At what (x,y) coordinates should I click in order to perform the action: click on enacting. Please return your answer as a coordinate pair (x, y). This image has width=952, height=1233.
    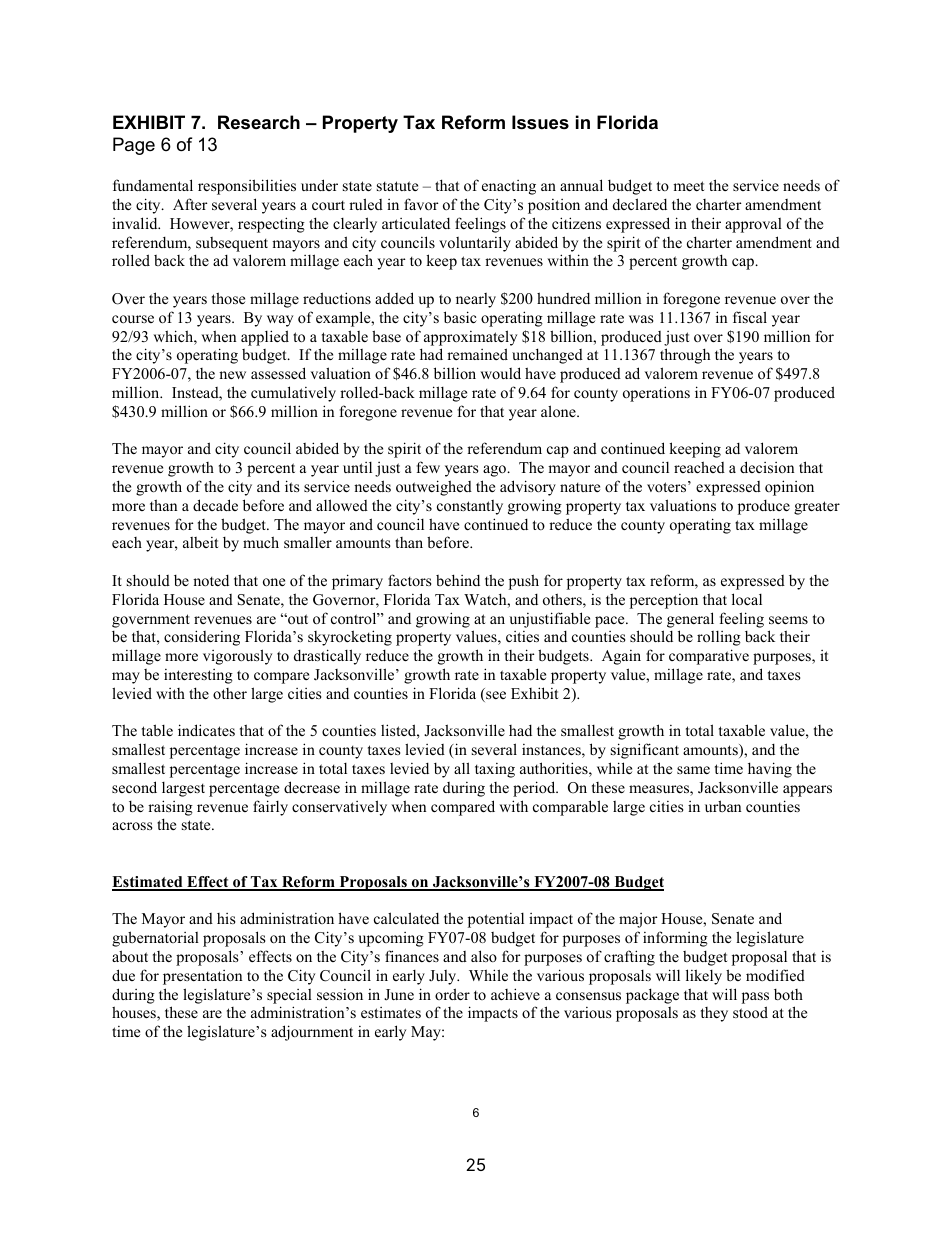
    Looking at the image, I should click on (509, 187).
